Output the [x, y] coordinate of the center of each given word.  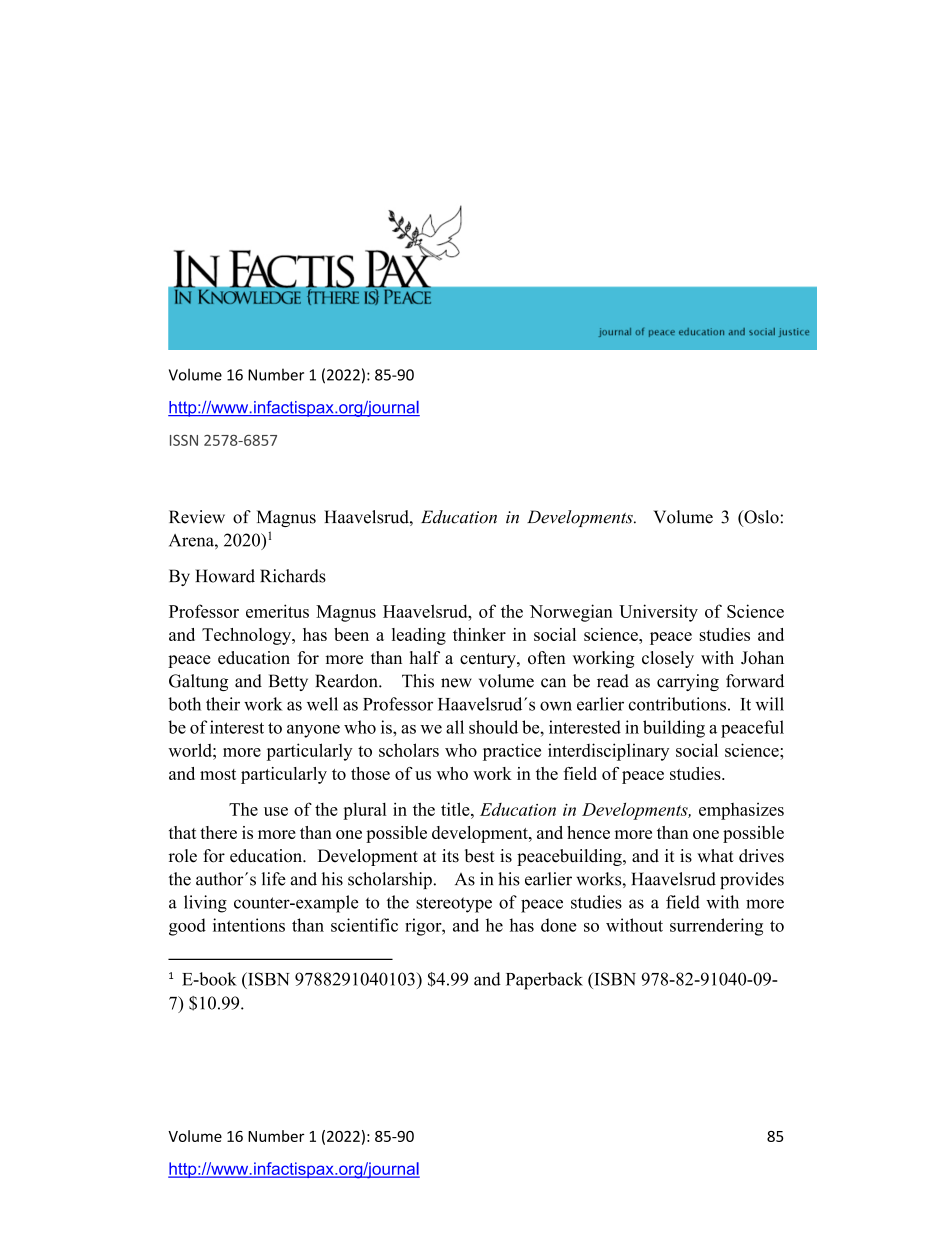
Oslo [760, 517]
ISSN [184, 440]
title [456, 809]
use [276, 811]
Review [197, 517]
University [658, 613]
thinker [479, 634]
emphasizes [741, 811]
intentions [249, 925]
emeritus [277, 611]
